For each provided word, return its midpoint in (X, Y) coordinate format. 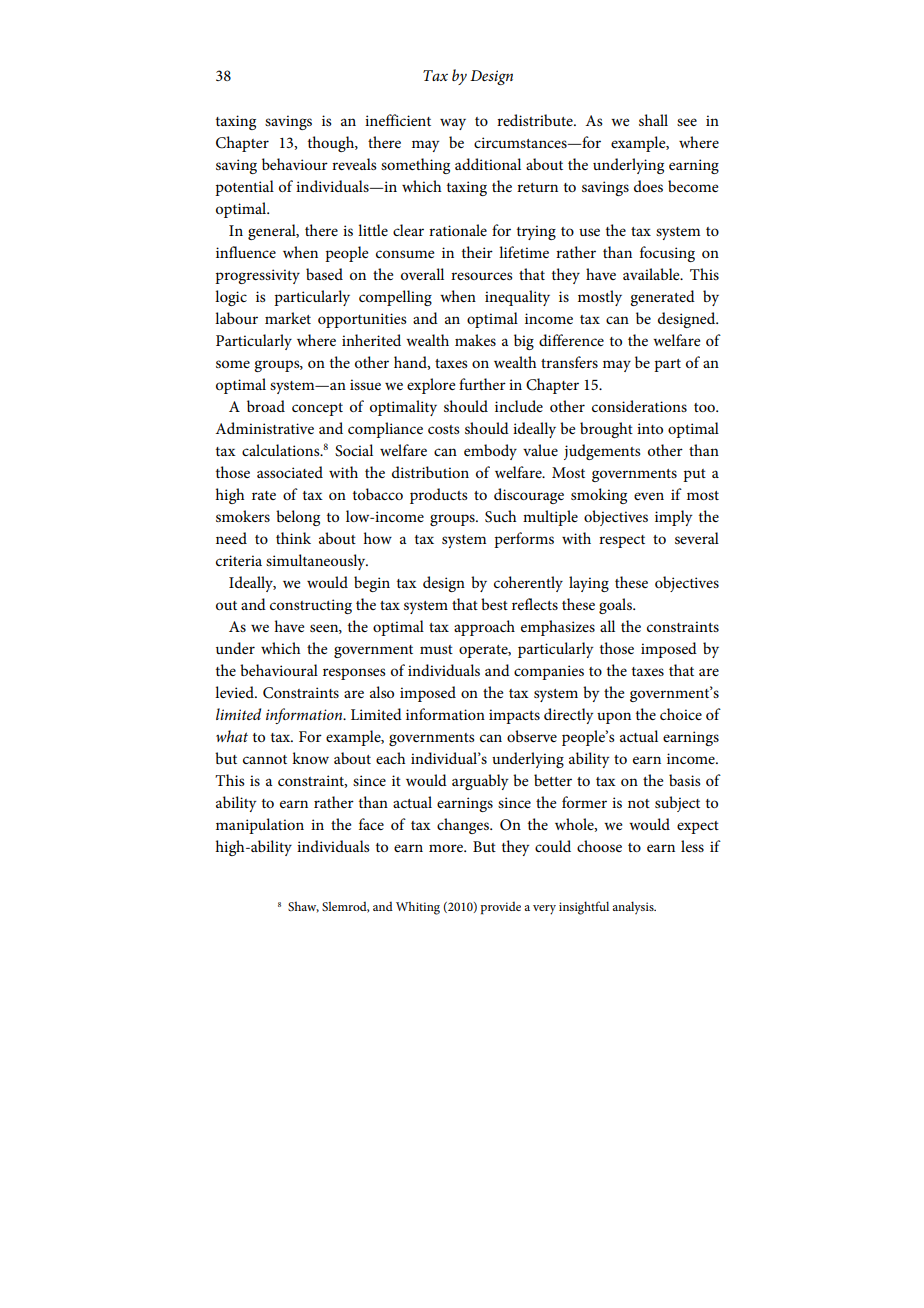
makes (475, 340)
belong (298, 518)
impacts (514, 716)
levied (235, 692)
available (652, 274)
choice (681, 714)
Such (501, 516)
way (453, 124)
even (649, 496)
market (288, 318)
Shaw (303, 907)
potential (244, 188)
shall (653, 120)
